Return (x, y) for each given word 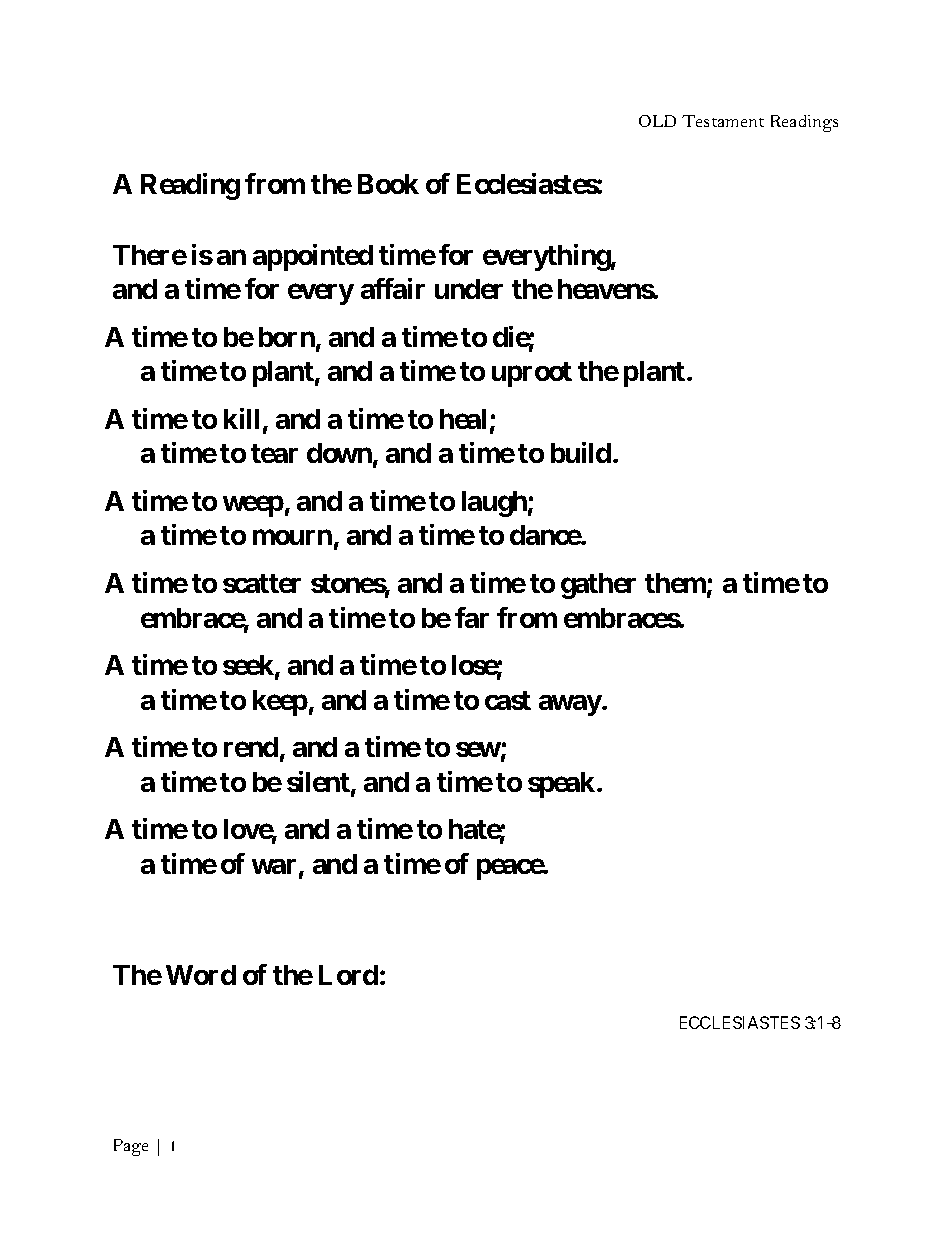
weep (253, 506)
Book (388, 184)
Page (131, 1147)
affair (393, 288)
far (472, 617)
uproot (532, 374)
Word (201, 975)
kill (241, 418)
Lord (348, 975)
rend (251, 747)
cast (508, 700)
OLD (657, 121)
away (570, 705)
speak (563, 785)
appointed (313, 257)
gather (598, 586)
